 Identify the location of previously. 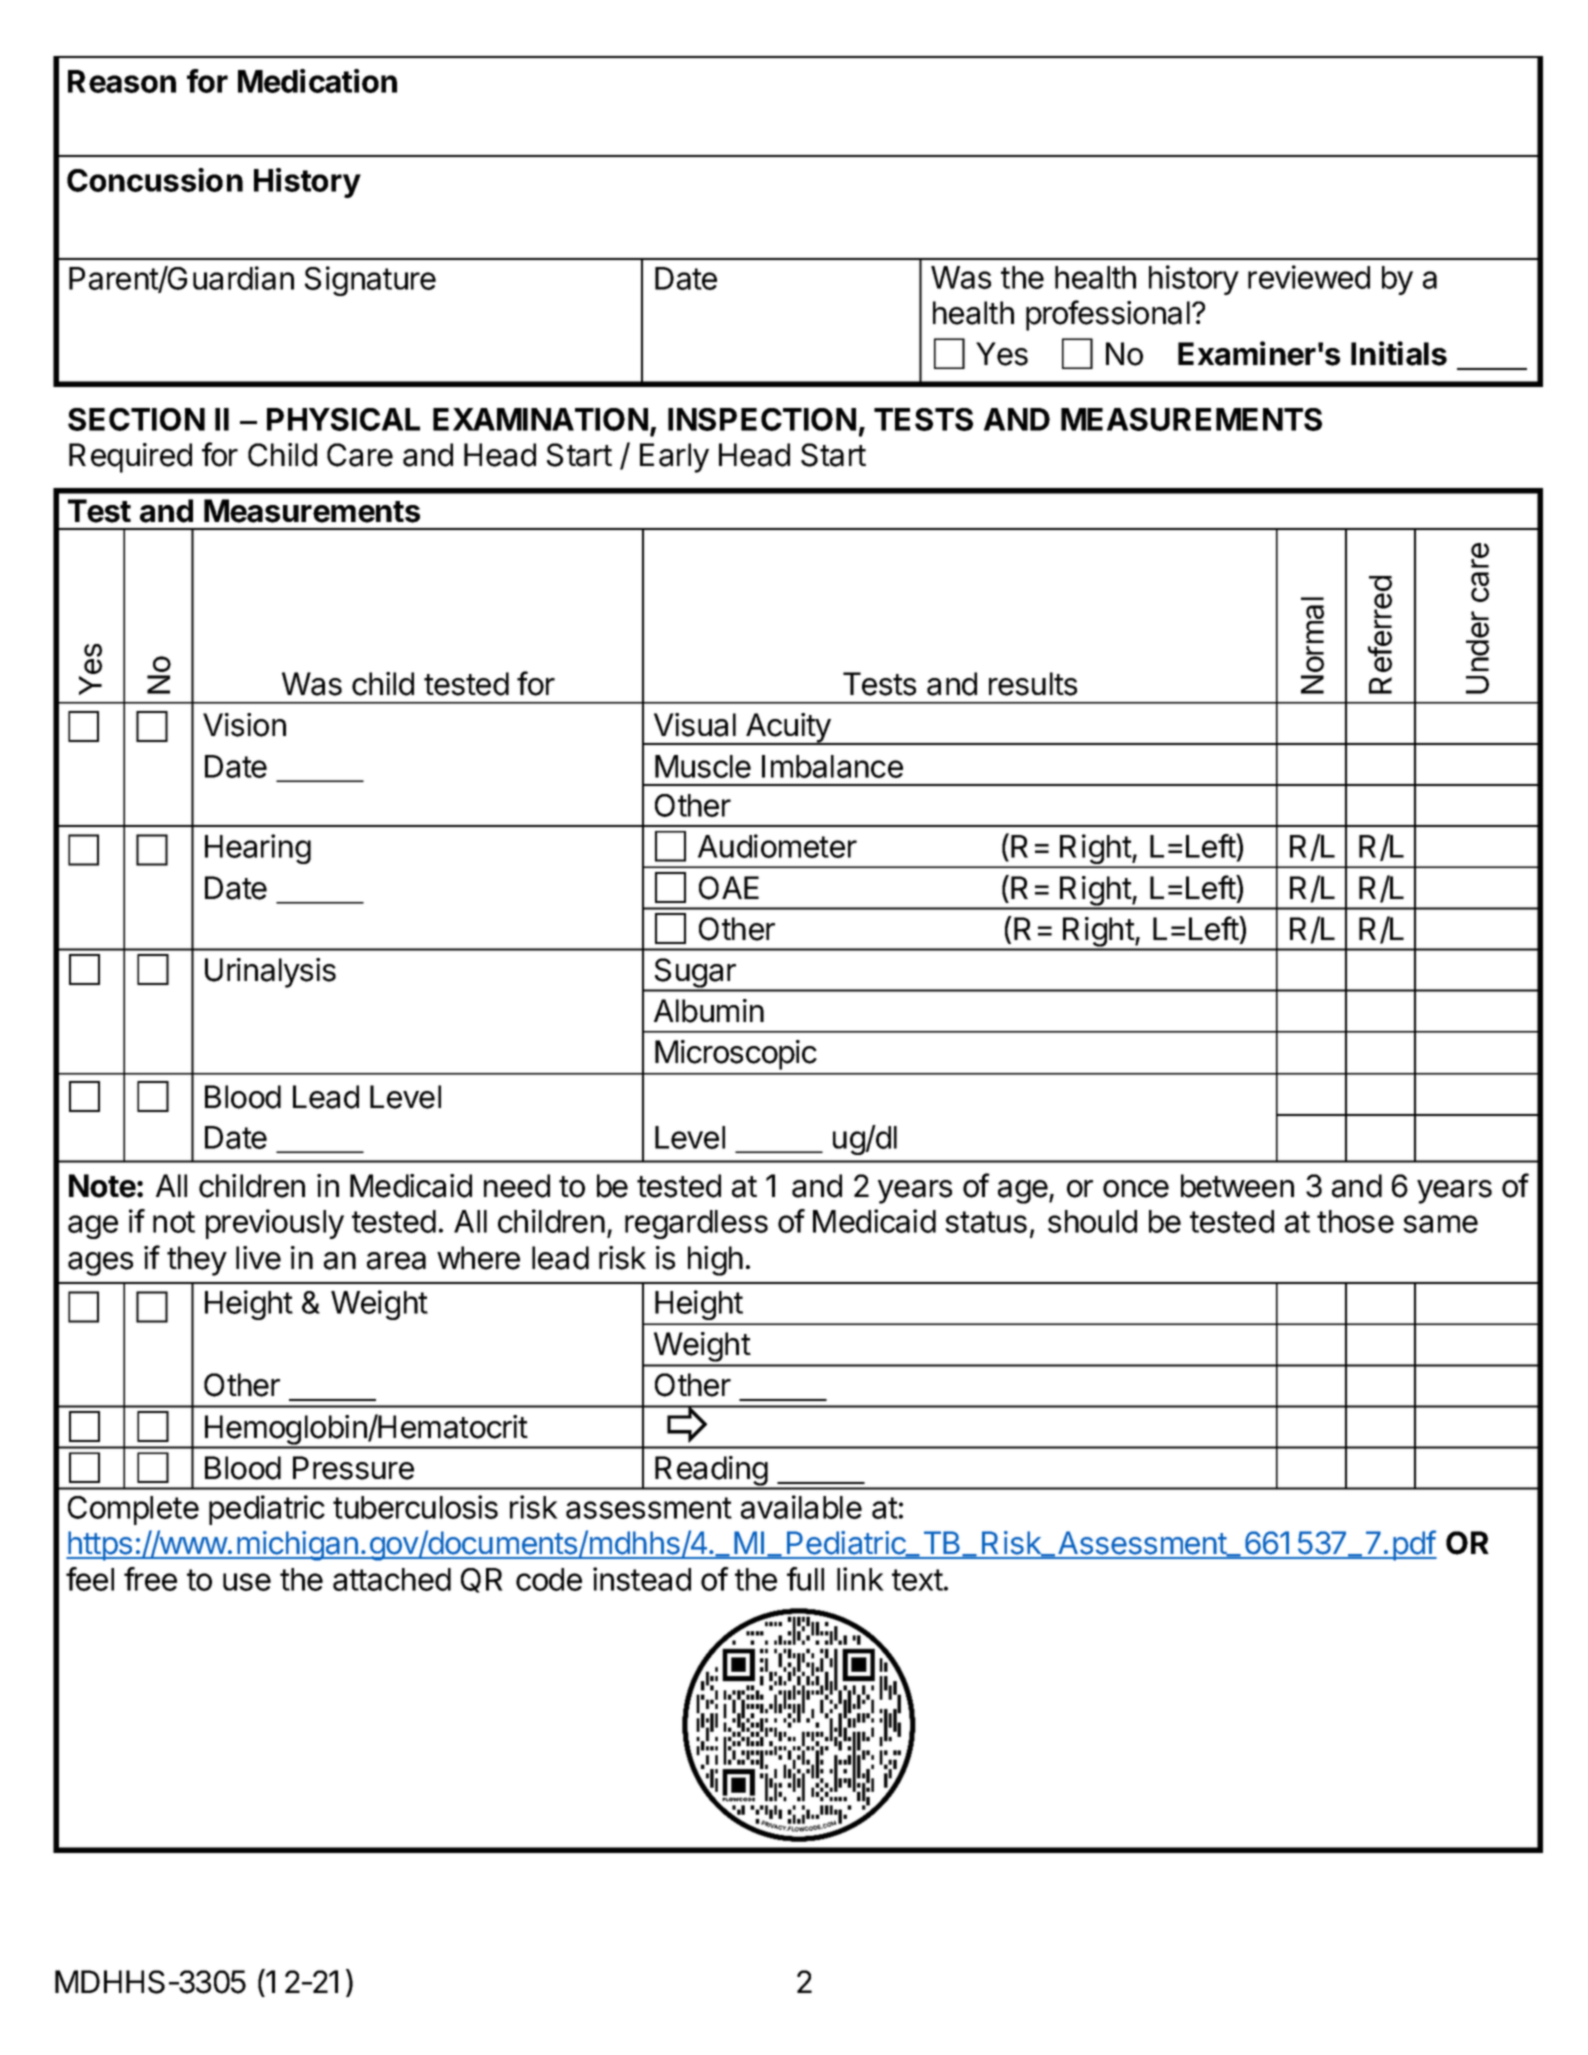
(275, 1224).
